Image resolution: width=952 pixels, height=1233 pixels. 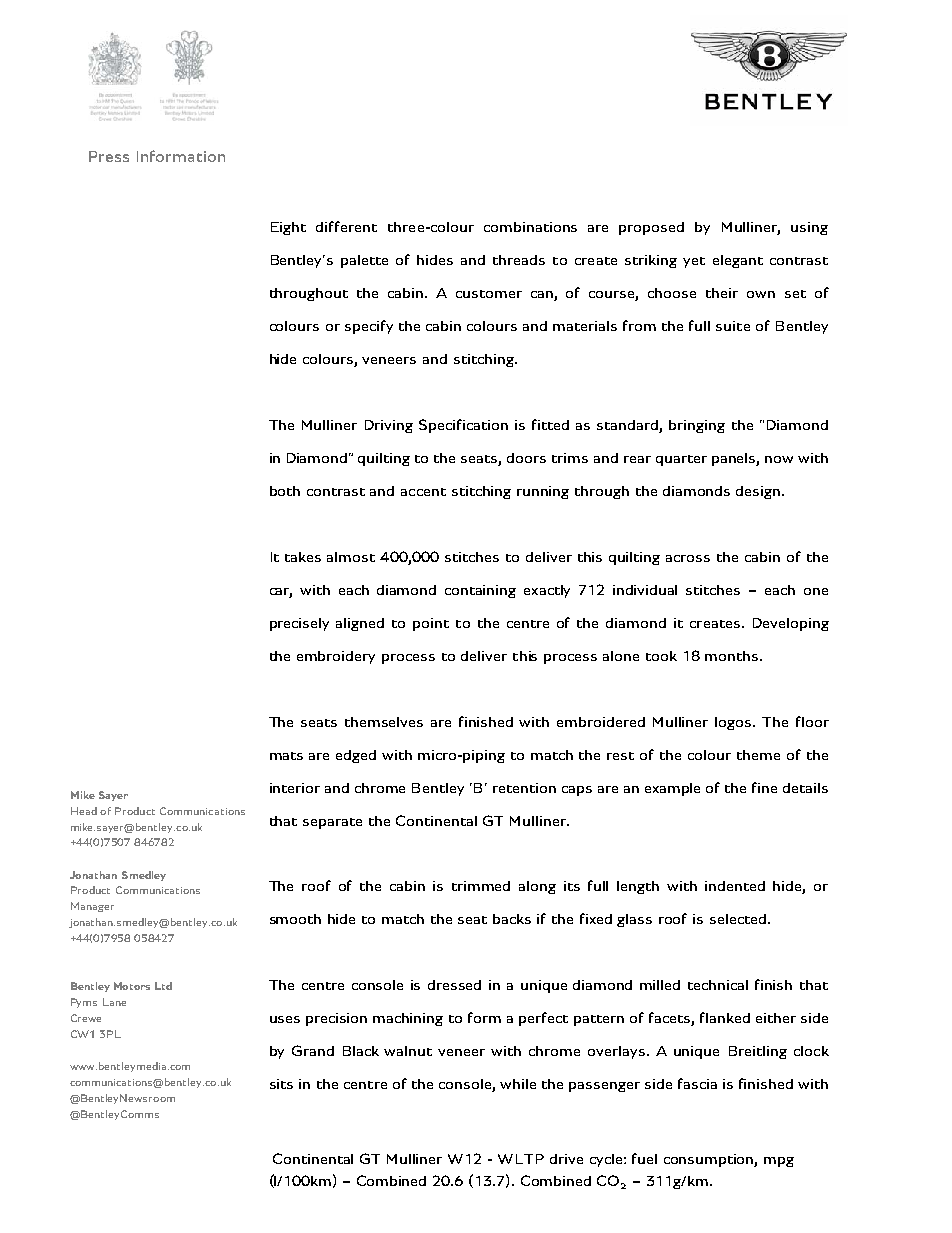 I want to click on Press, so click(x=109, y=156).
